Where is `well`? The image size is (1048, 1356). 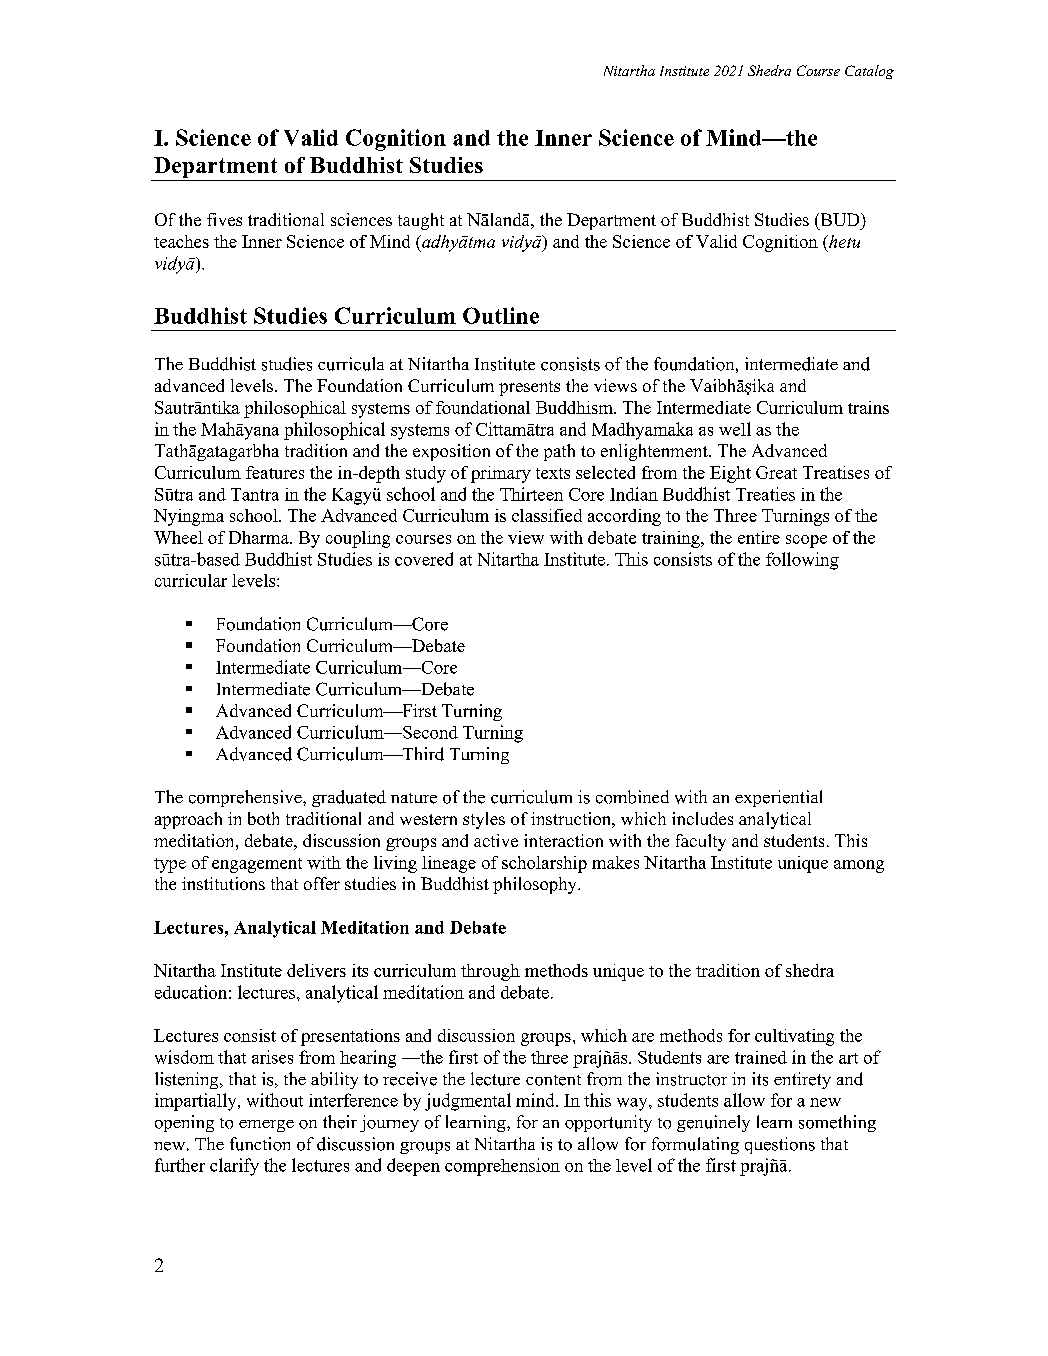 well is located at coordinates (735, 429).
